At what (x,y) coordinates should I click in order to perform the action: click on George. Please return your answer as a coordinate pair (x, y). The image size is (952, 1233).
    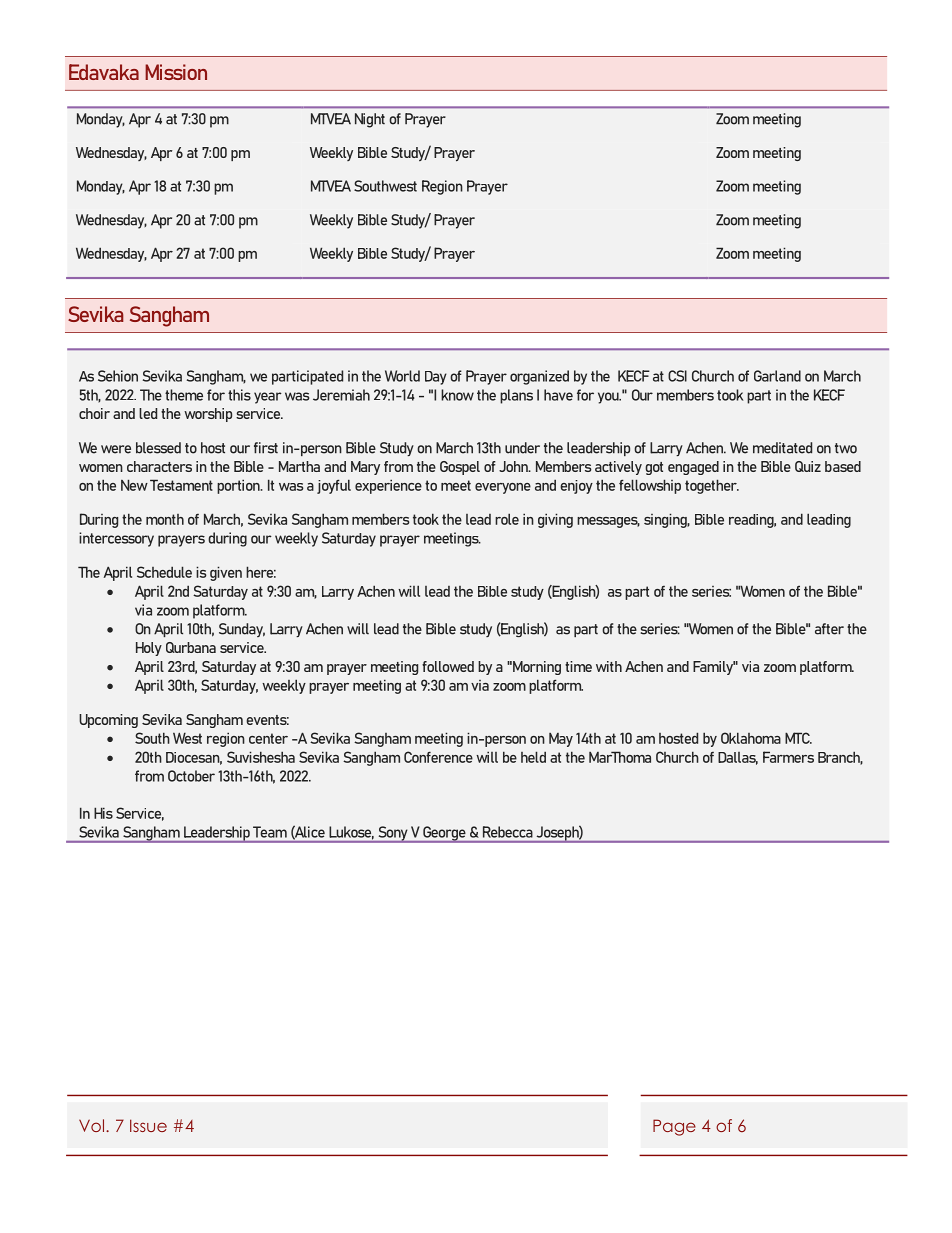
    Looking at the image, I should click on (444, 834).
